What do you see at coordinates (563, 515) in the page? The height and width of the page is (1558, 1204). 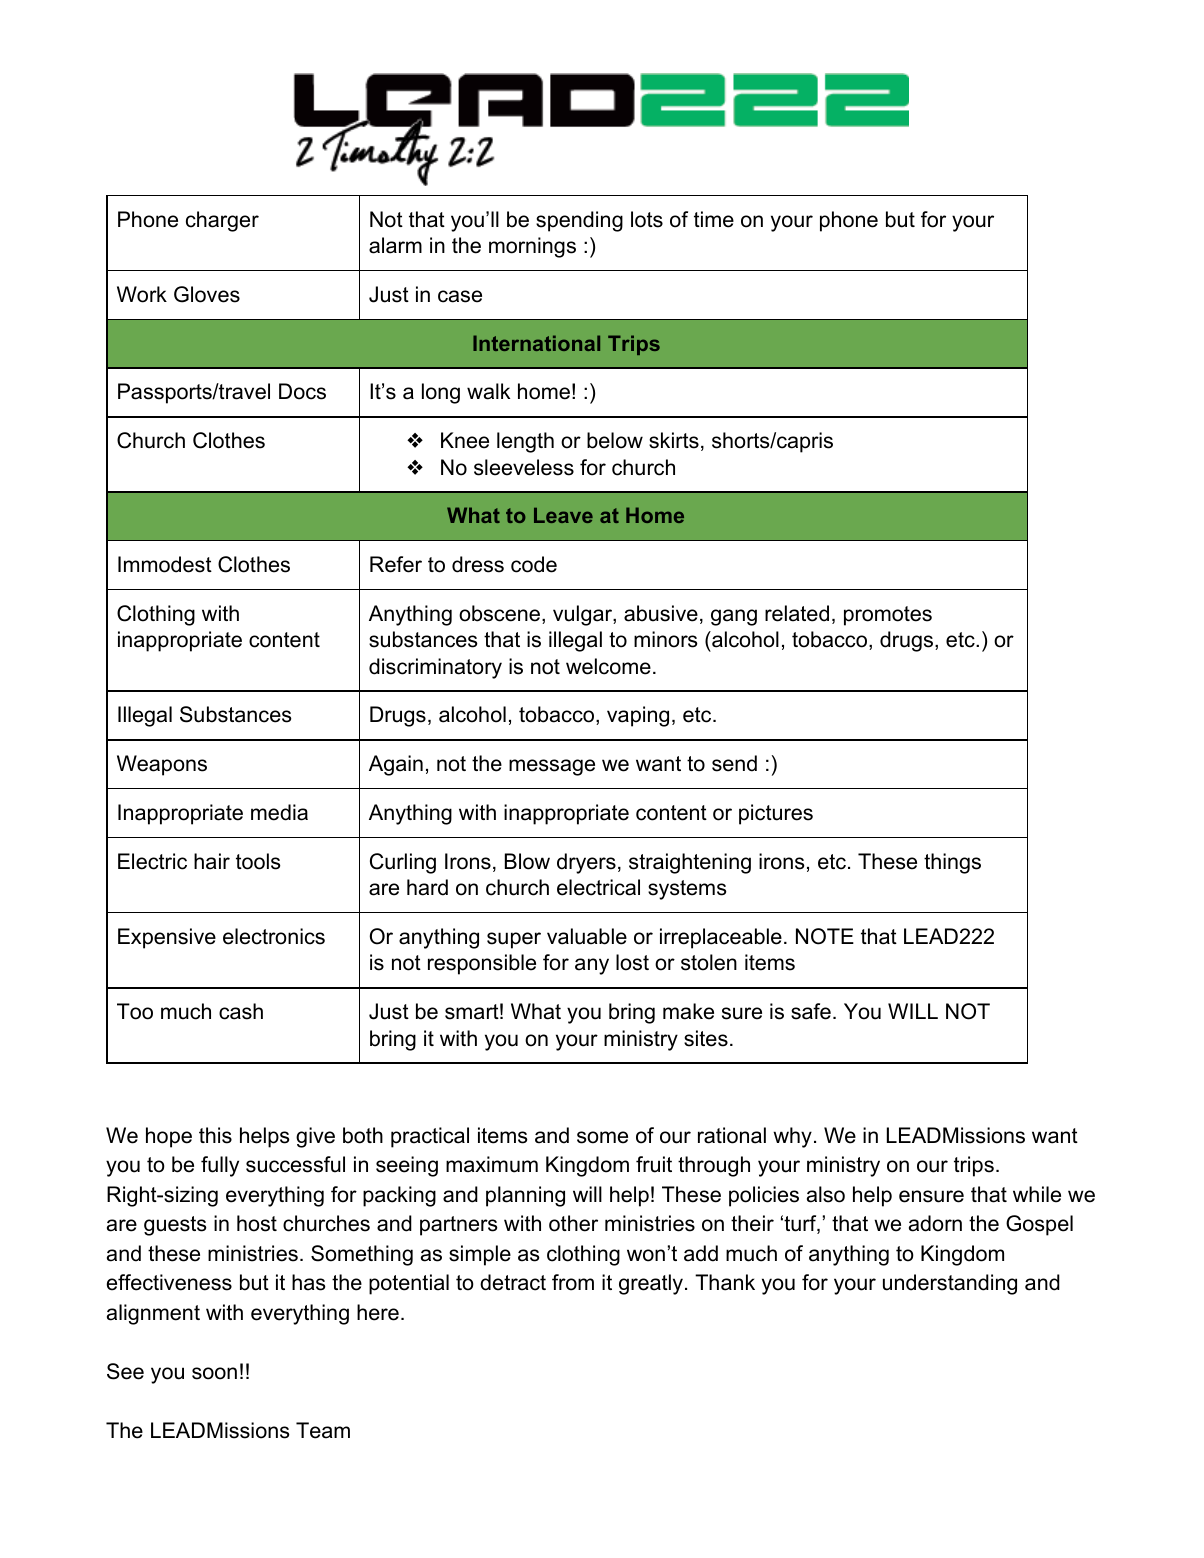 I see `Leave` at bounding box center [563, 515].
